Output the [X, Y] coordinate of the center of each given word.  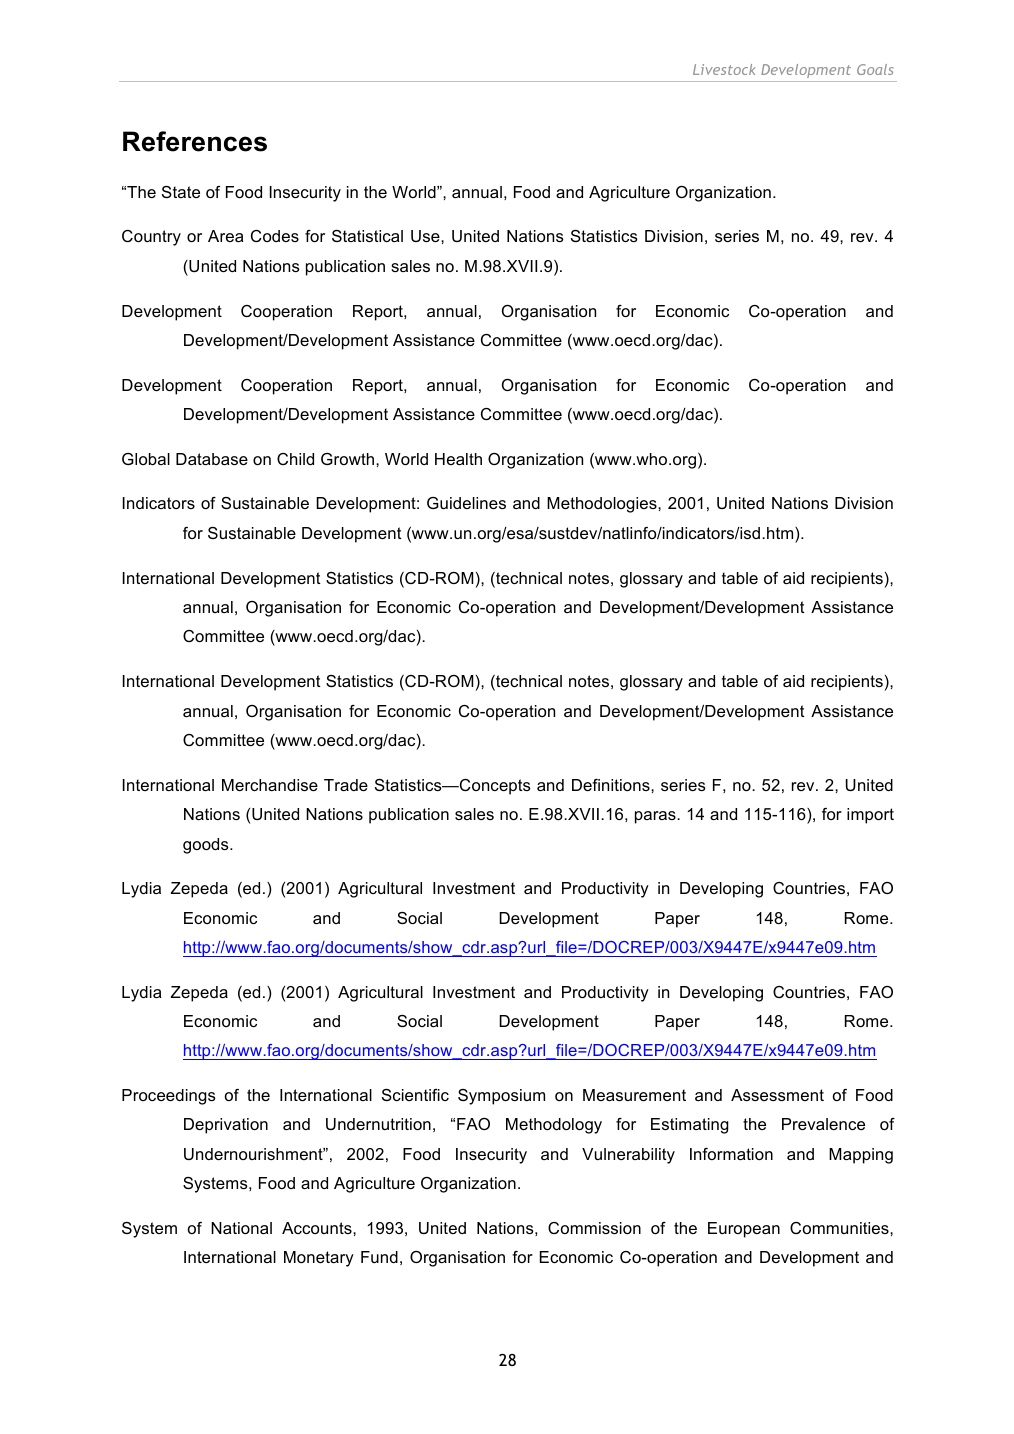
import [870, 816]
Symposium [501, 1097]
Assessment [777, 1095]
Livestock [724, 69]
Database [212, 459]
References [195, 141]
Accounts [318, 1228]
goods [207, 846]
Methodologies [603, 505]
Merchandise [270, 785]
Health [458, 459]
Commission [594, 1228]
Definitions [612, 785]
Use [426, 236]
